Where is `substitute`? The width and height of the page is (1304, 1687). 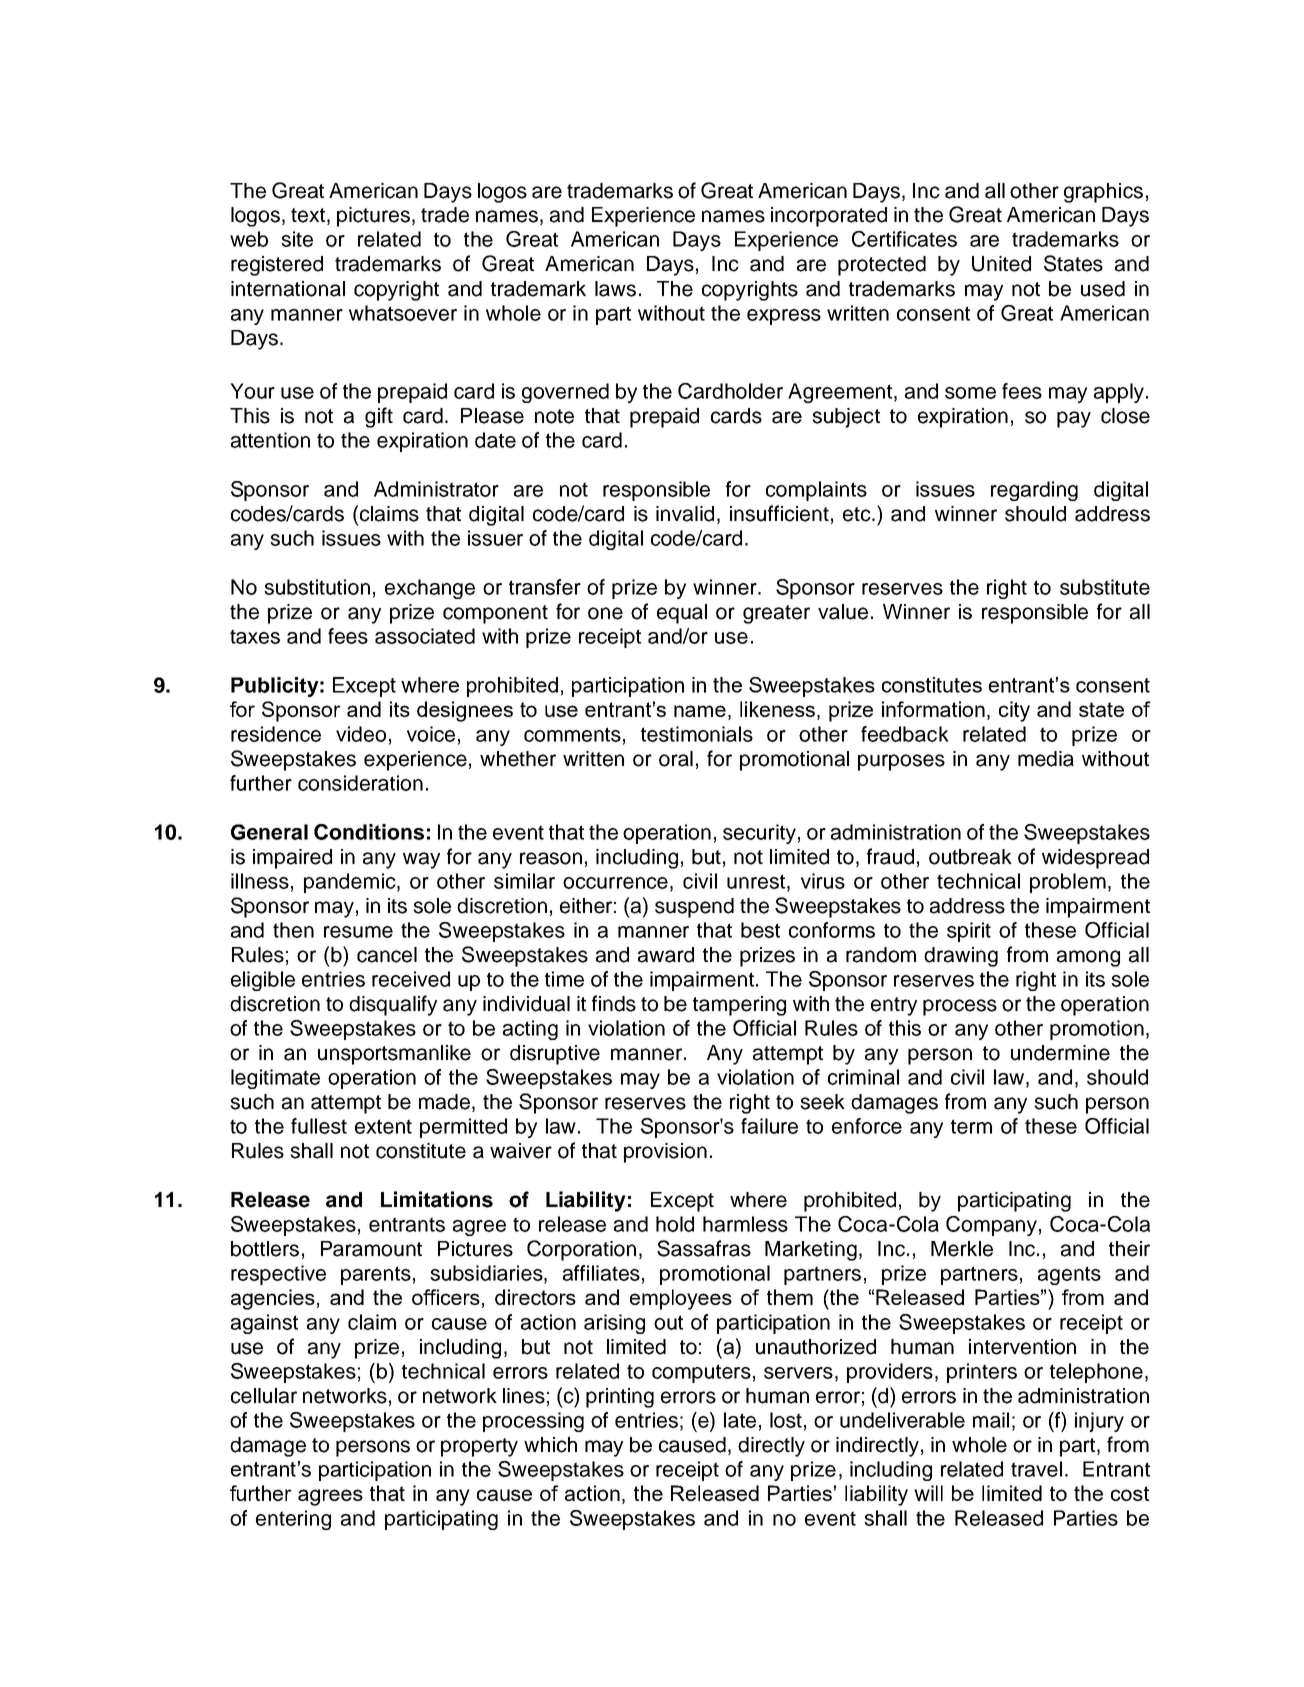 substitute is located at coordinates (1105, 587).
